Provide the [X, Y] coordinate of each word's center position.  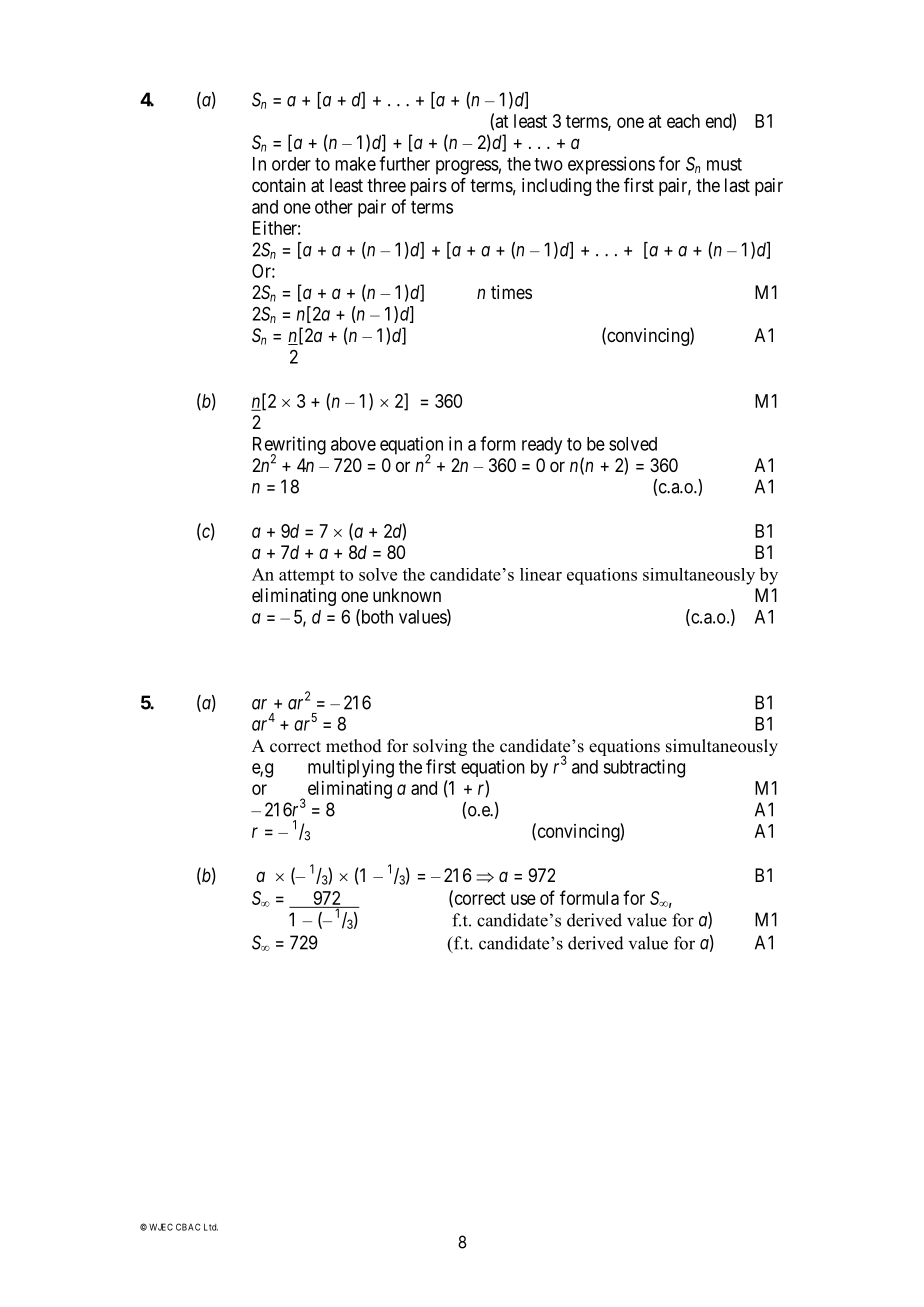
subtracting [644, 768]
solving [440, 747]
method [354, 746]
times [511, 292]
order [291, 164]
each [683, 121]
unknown [407, 595]
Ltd [211, 1227]
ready [542, 446]
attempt [307, 577]
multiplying [351, 768]
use [523, 899]
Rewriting [289, 446]
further [404, 163]
